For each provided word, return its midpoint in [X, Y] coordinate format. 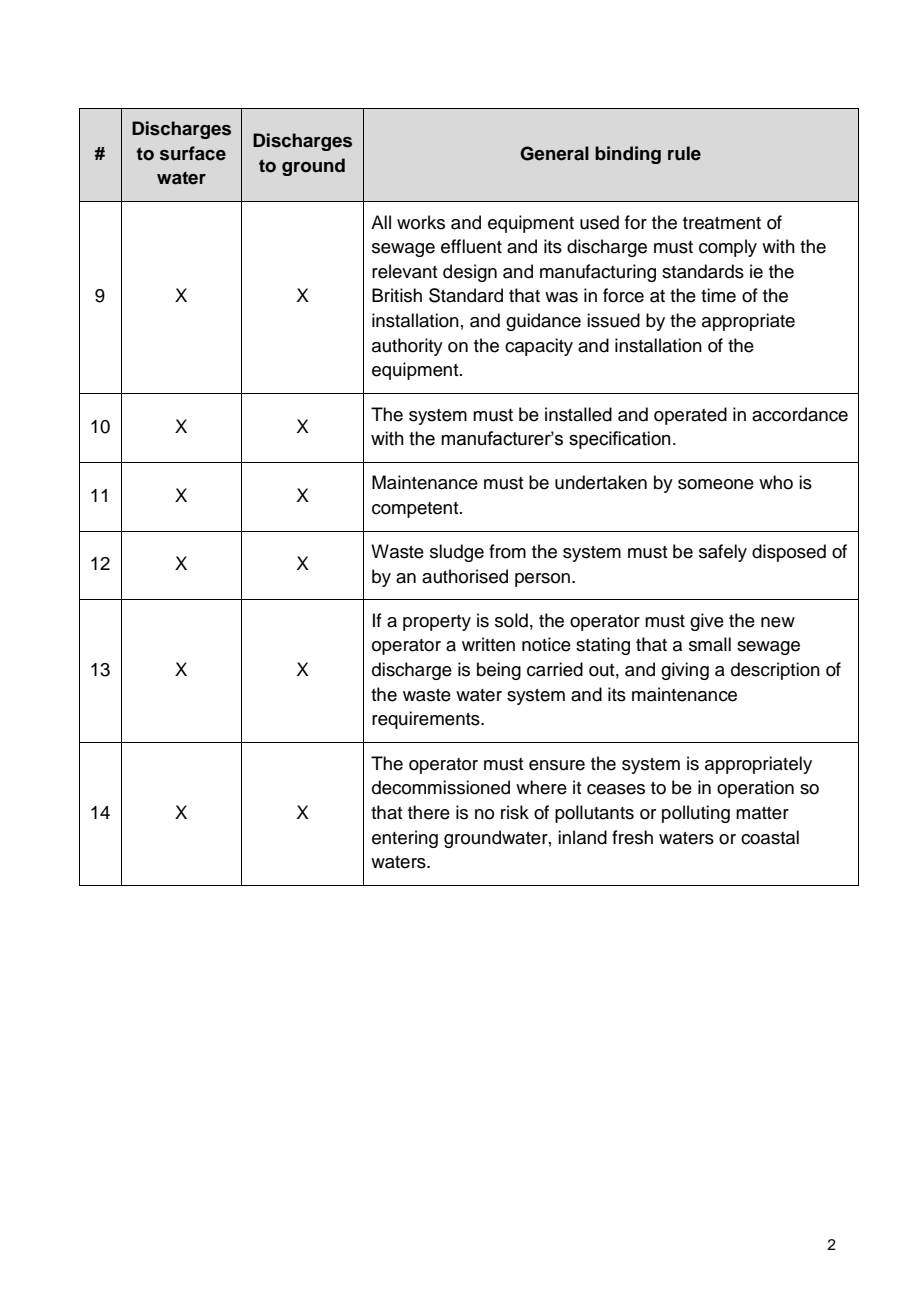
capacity [539, 347]
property [437, 623]
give [707, 622]
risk [515, 812]
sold [511, 620]
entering [405, 839]
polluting [696, 814]
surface [193, 153]
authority [407, 347]
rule [684, 153]
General [554, 153]
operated [690, 416]
